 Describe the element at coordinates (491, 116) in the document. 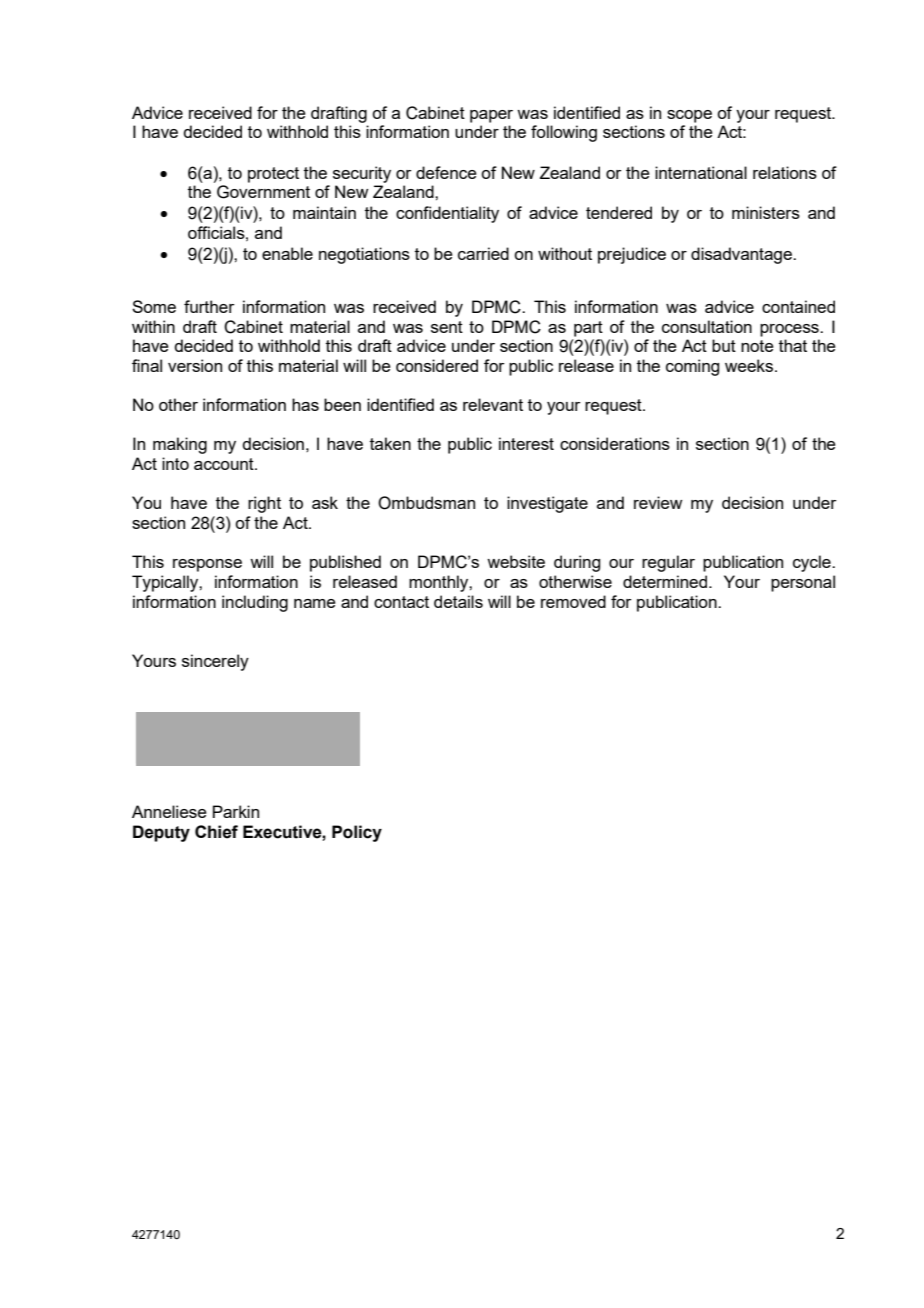

I see `paper` at that location.
